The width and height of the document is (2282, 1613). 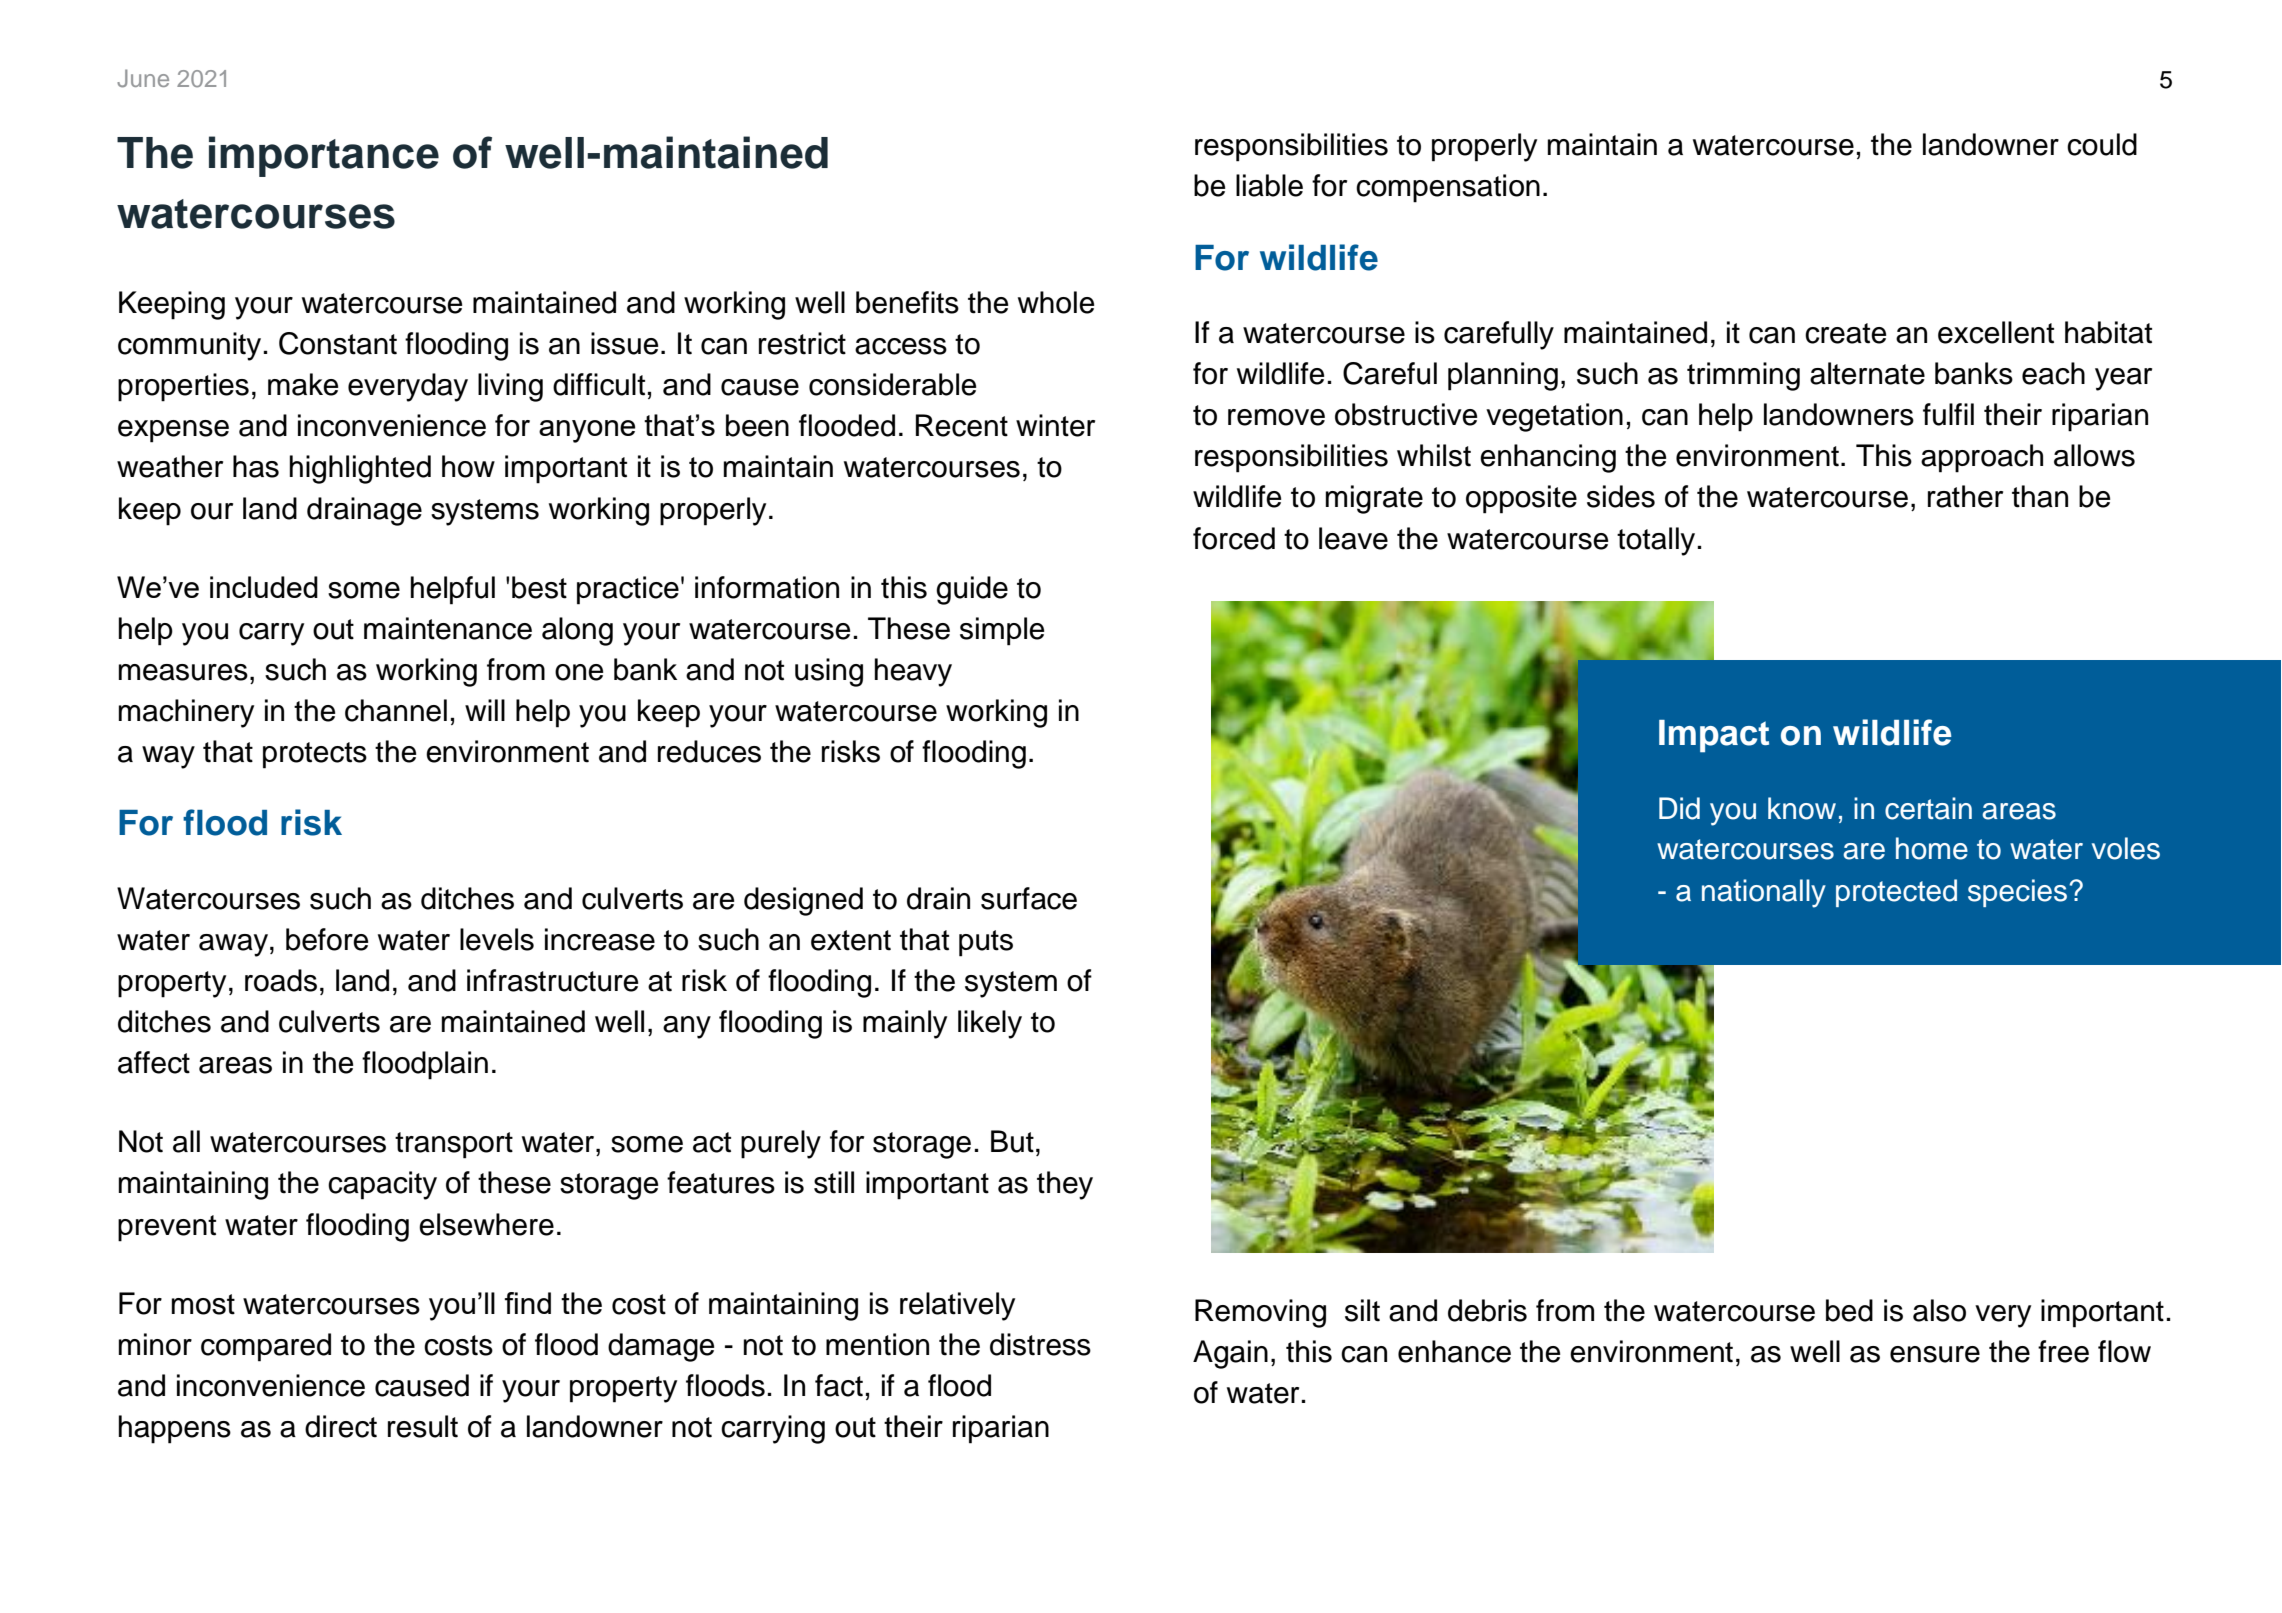 I want to click on could, so click(x=2102, y=144).
